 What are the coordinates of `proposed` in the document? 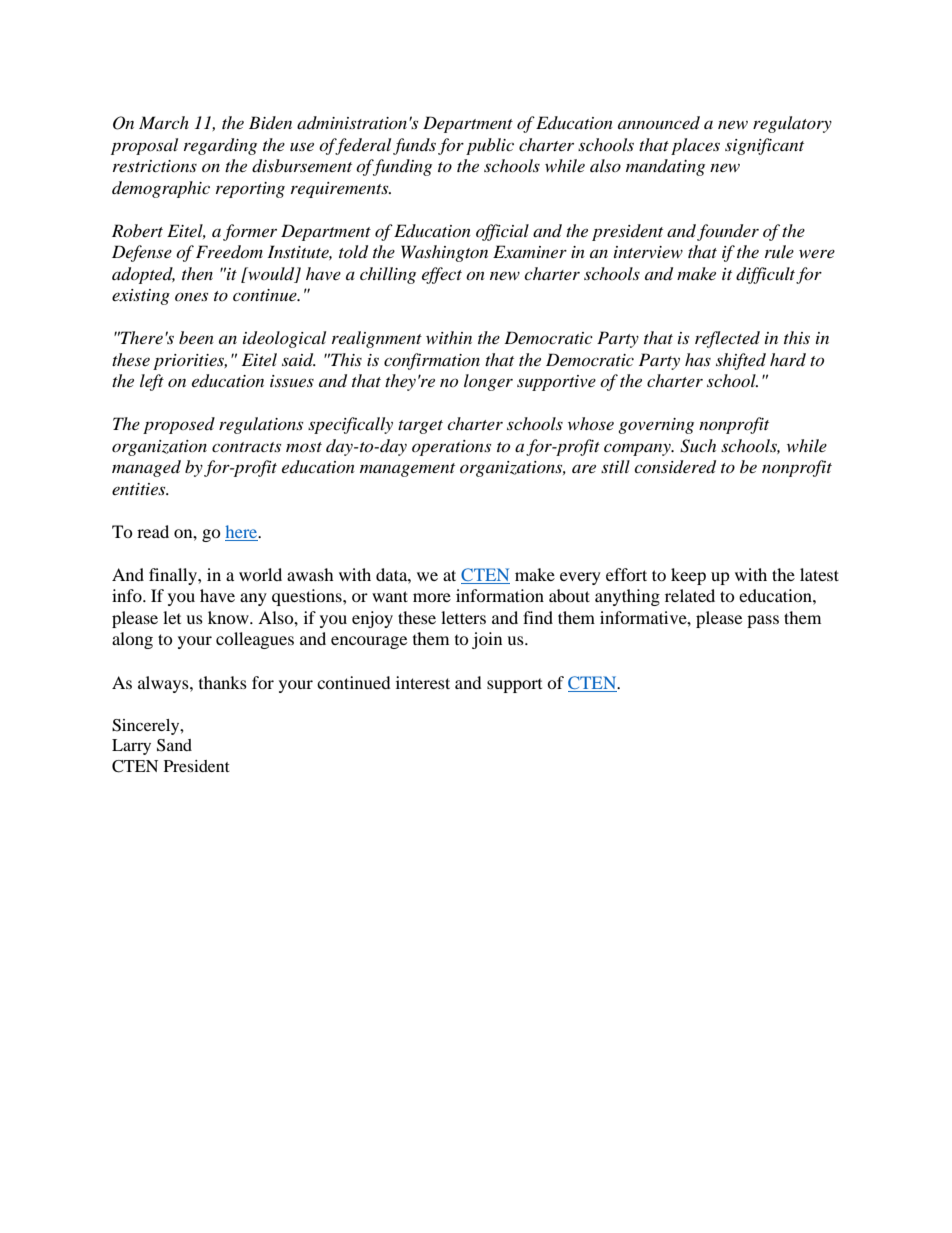 It's located at (179, 425).
